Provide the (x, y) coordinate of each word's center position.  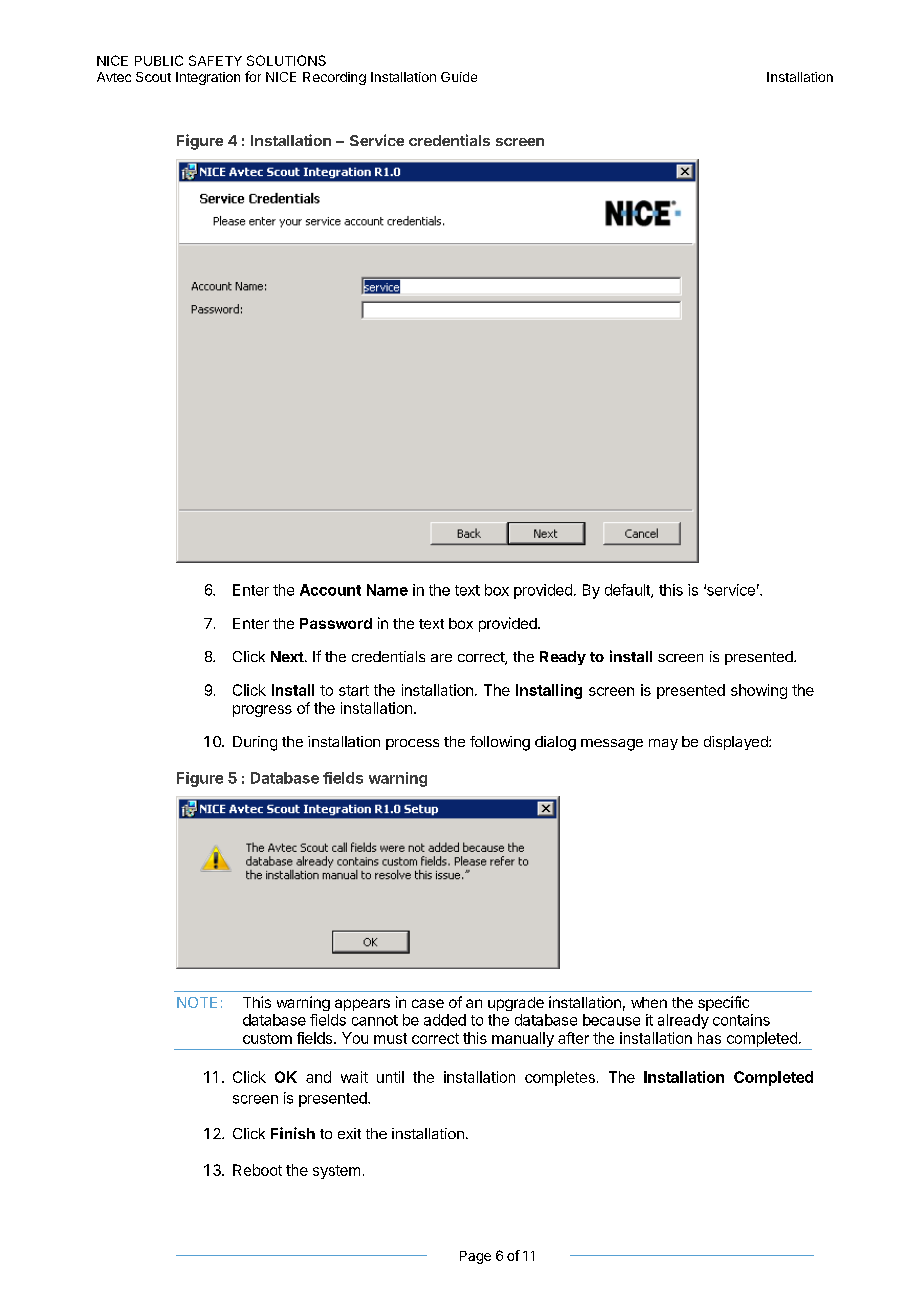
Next (287, 656)
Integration (208, 78)
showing (759, 691)
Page (475, 1257)
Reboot (257, 1170)
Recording (334, 78)
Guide (459, 77)
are (441, 658)
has (709, 1038)
